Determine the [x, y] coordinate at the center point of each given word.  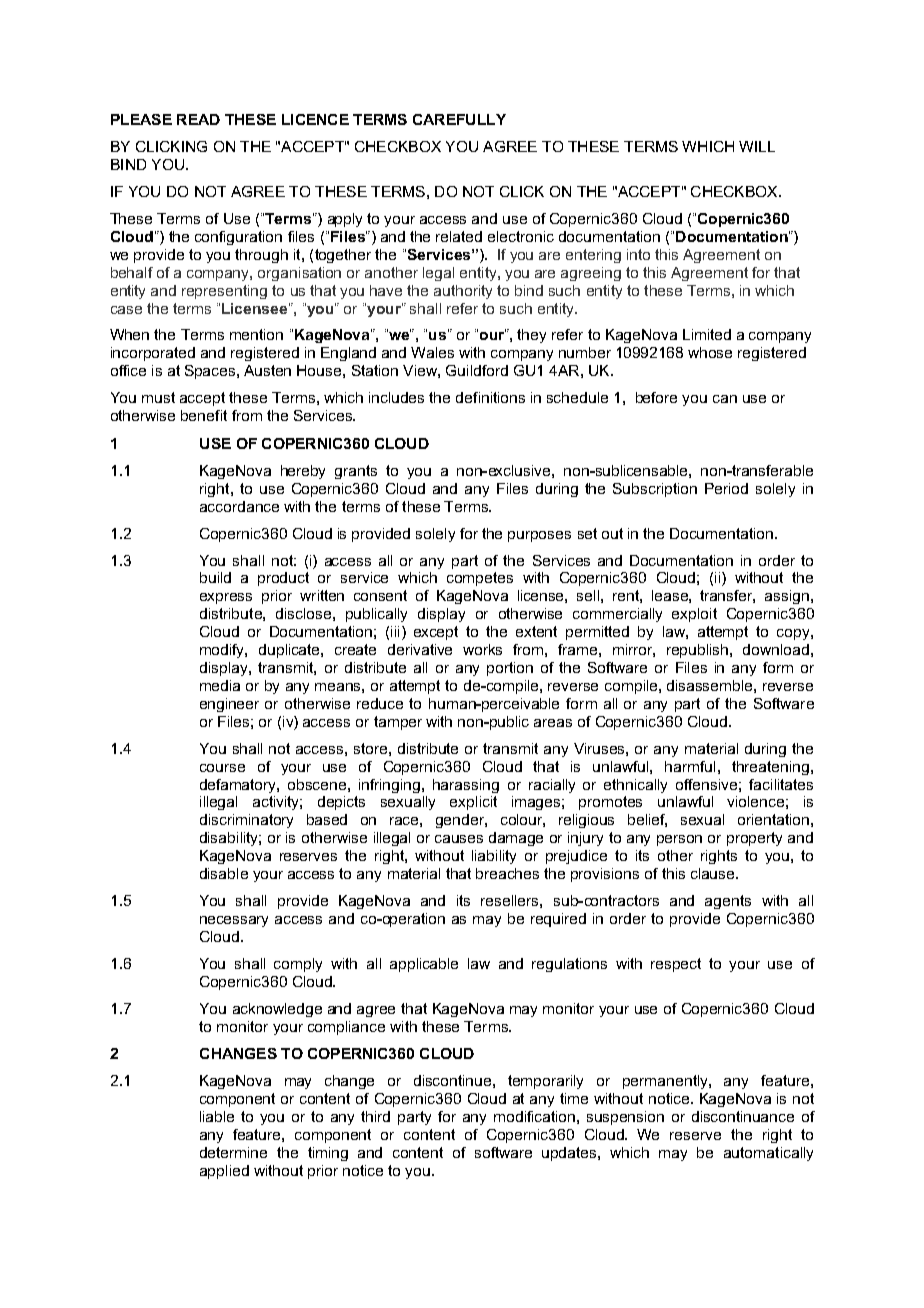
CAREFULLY [459, 119]
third [375, 1116]
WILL [757, 146]
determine [233, 1152]
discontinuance [743, 1116]
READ [198, 119]
